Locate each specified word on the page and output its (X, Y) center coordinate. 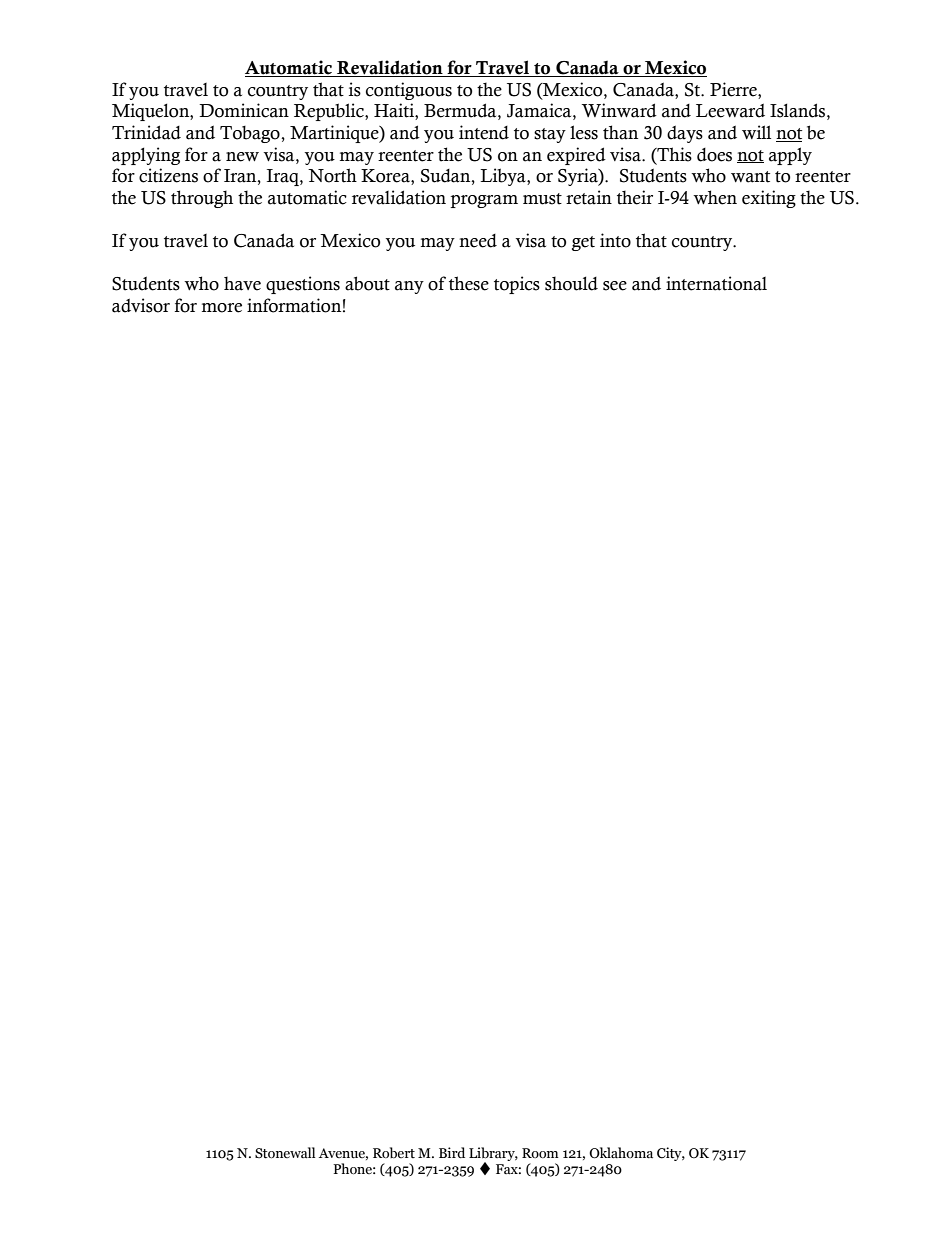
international (716, 283)
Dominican (244, 110)
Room (540, 1153)
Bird (452, 1152)
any (409, 287)
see (615, 286)
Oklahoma (621, 1153)
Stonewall (285, 1153)
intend (484, 132)
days (685, 134)
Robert (394, 1152)
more (222, 308)
